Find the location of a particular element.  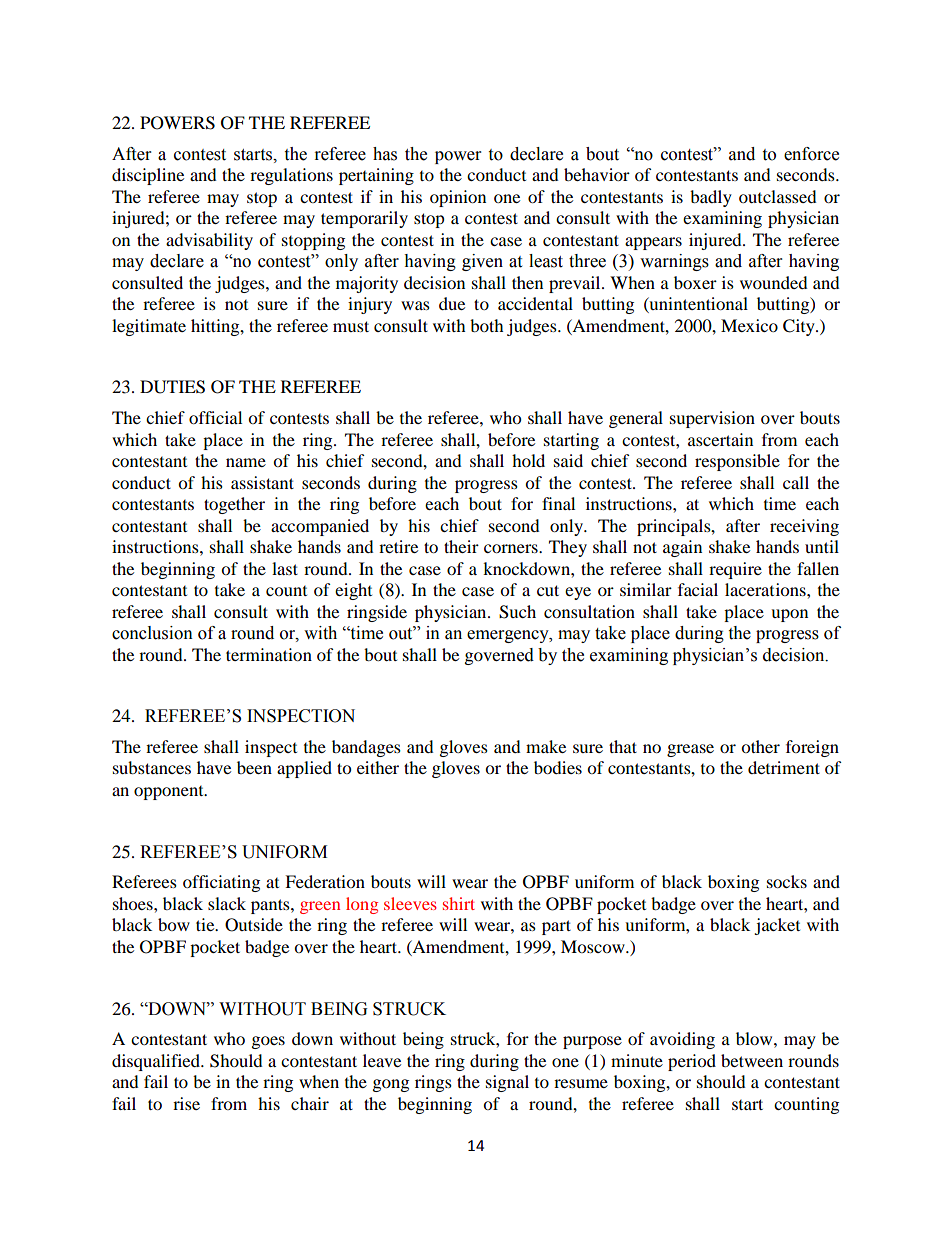

hold is located at coordinates (528, 460).
